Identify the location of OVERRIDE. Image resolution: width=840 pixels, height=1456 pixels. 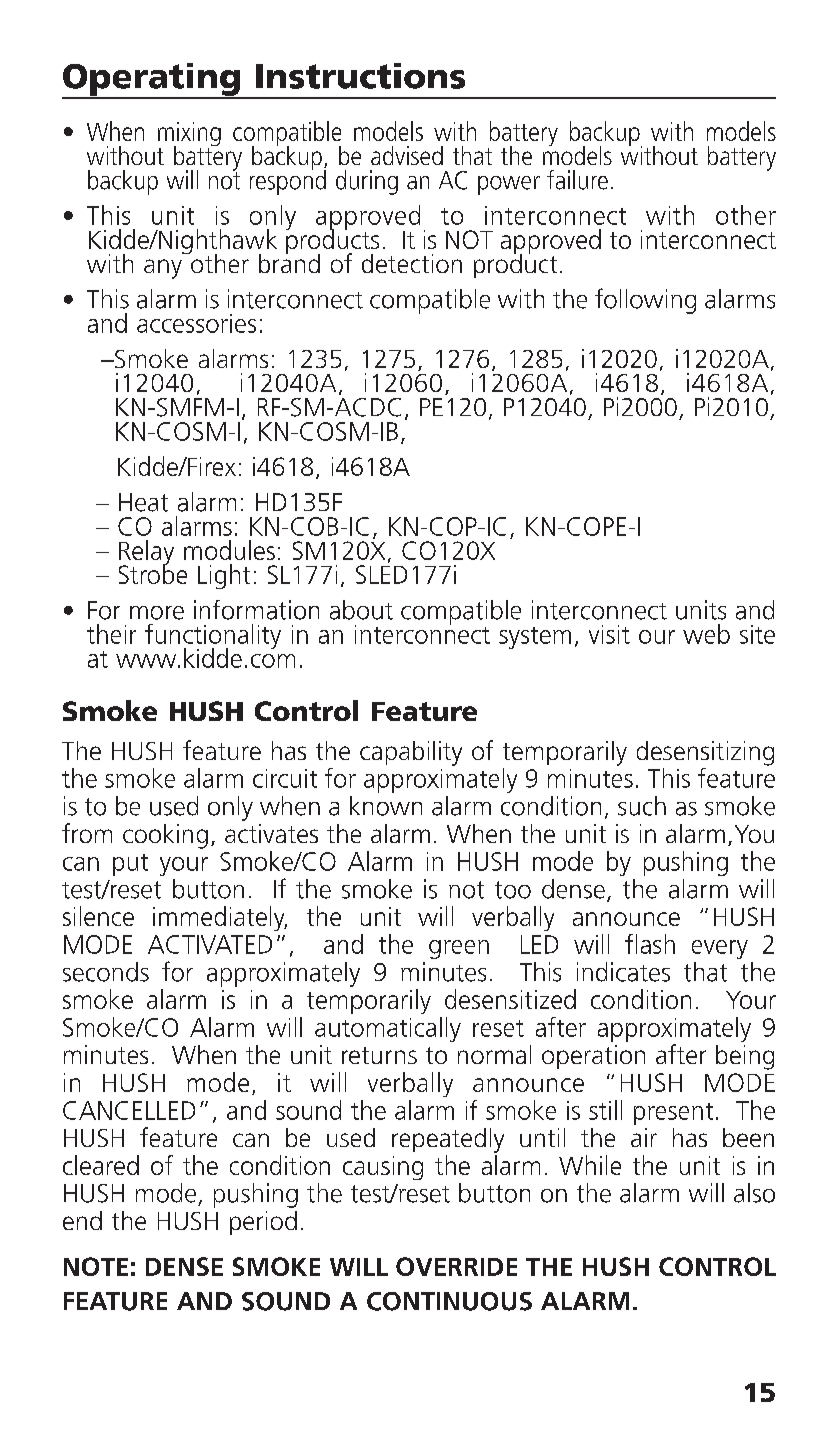
(456, 1266).
